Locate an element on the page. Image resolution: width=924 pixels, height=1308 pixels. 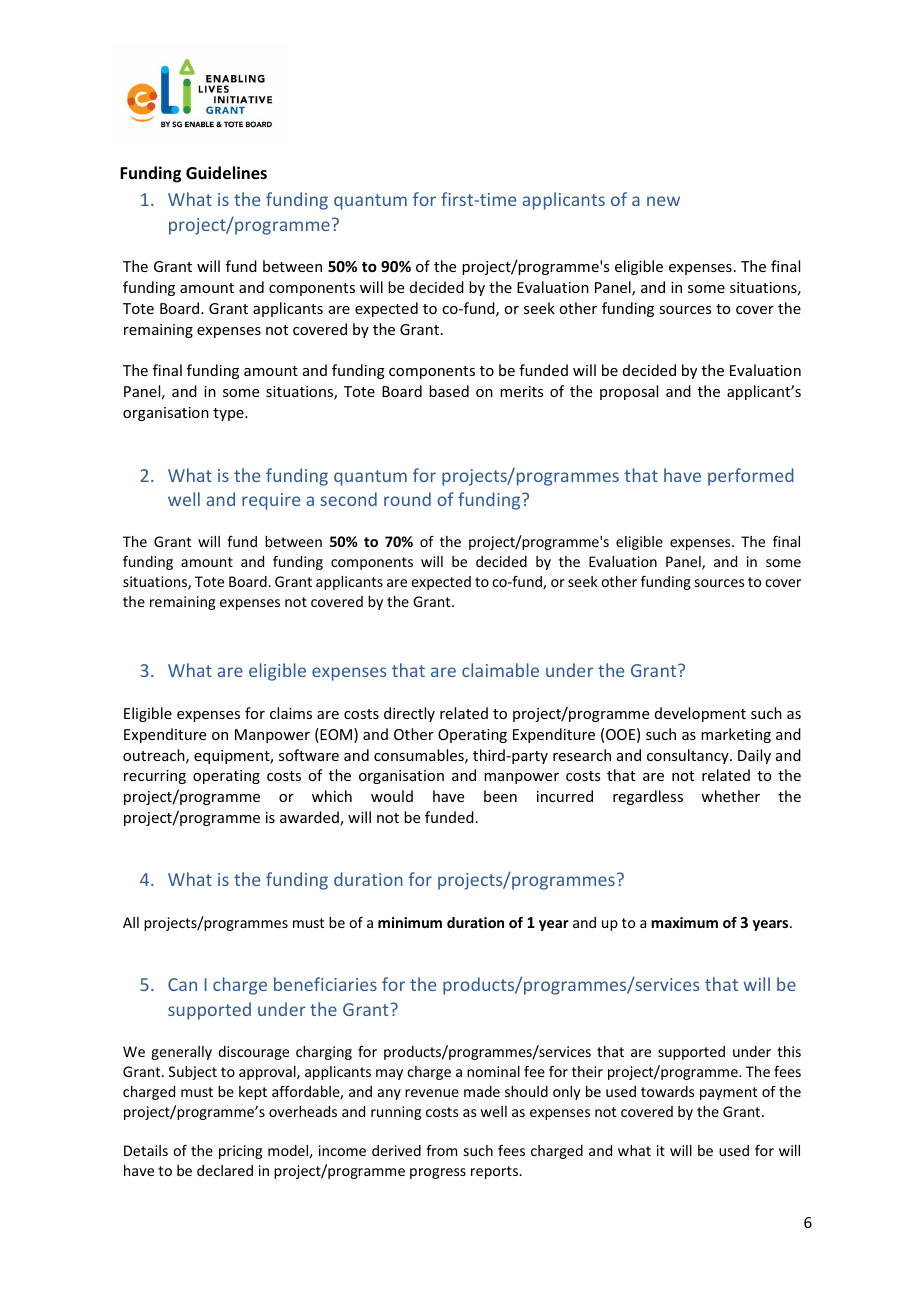
minimum is located at coordinates (410, 922).
